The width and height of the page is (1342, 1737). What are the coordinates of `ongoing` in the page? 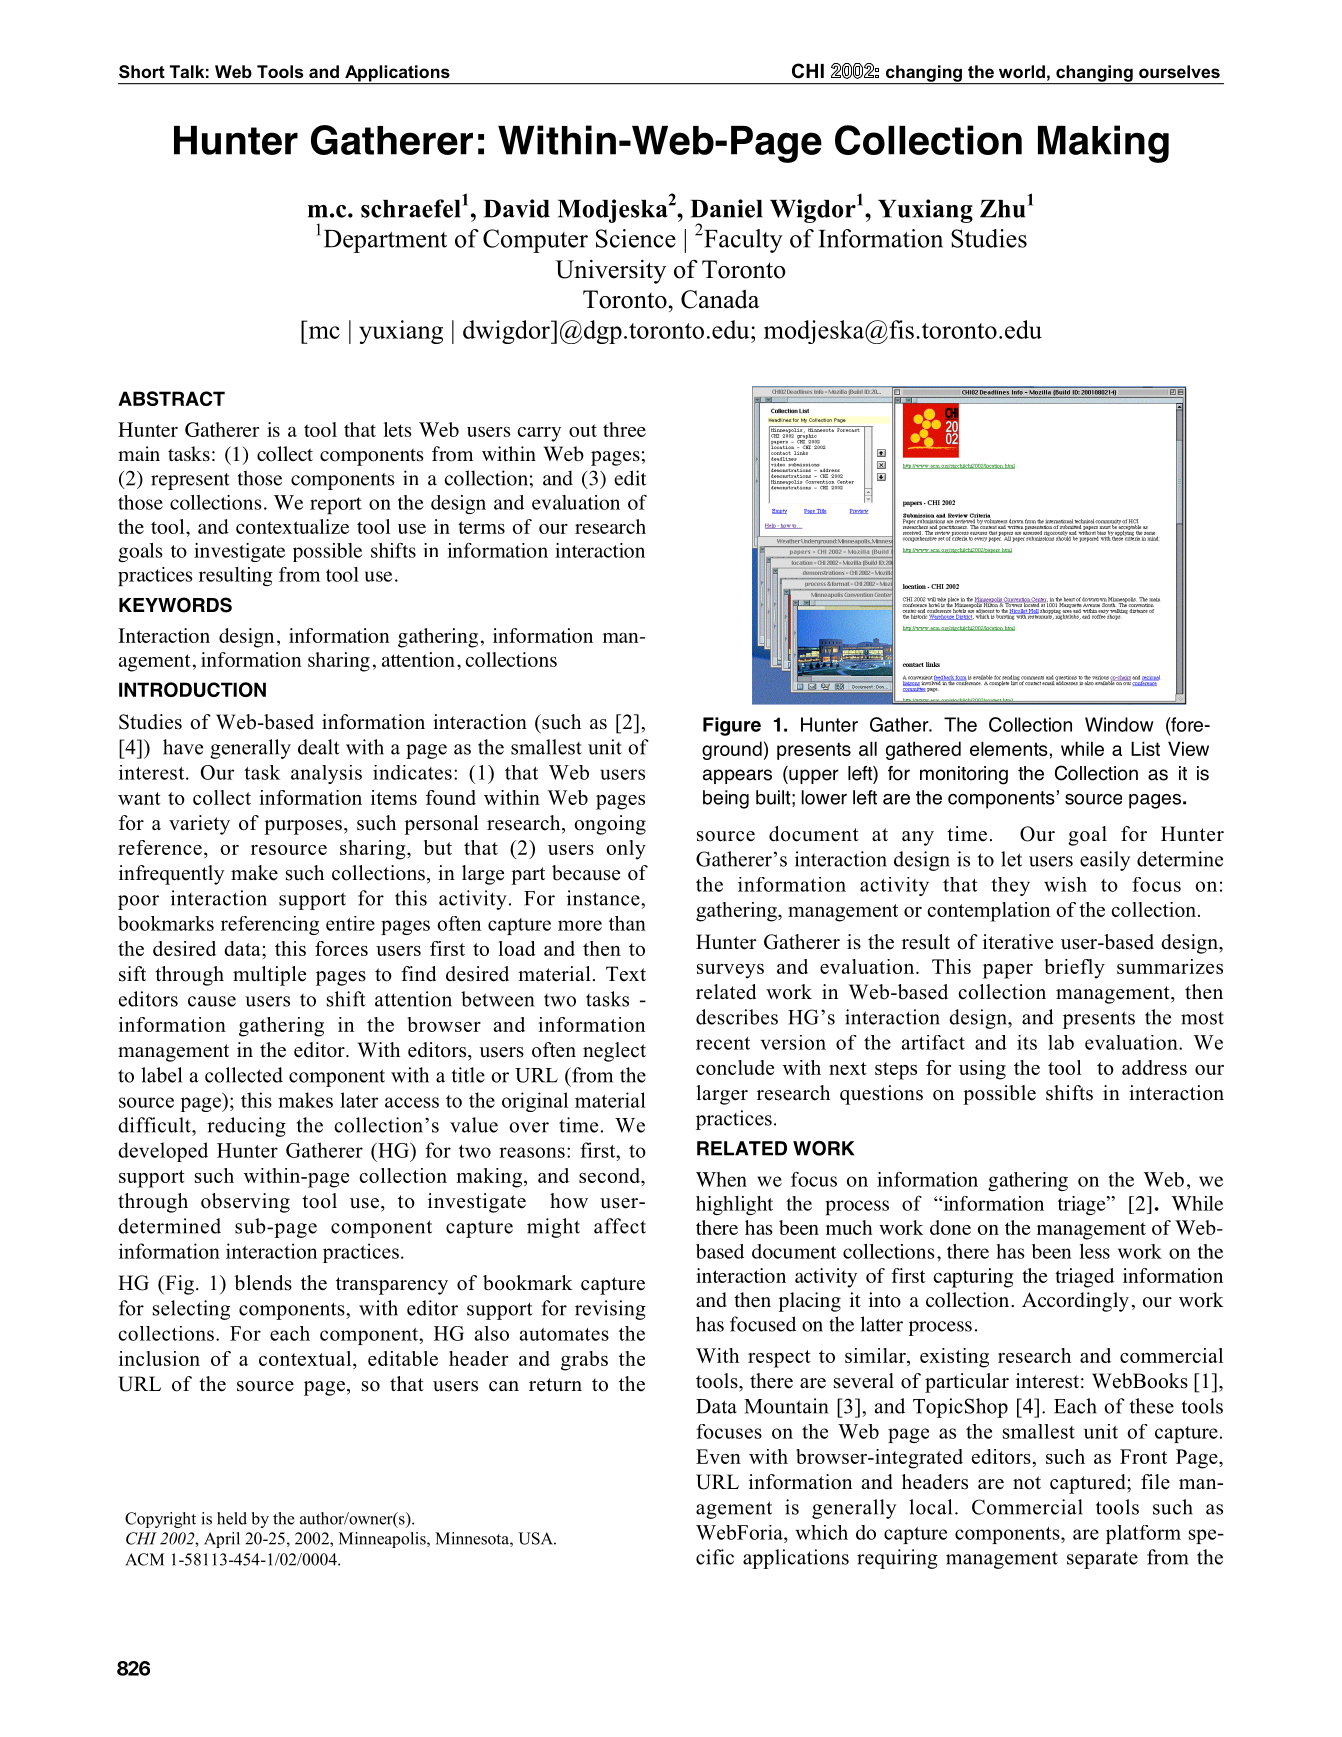 It's located at (610, 825).
